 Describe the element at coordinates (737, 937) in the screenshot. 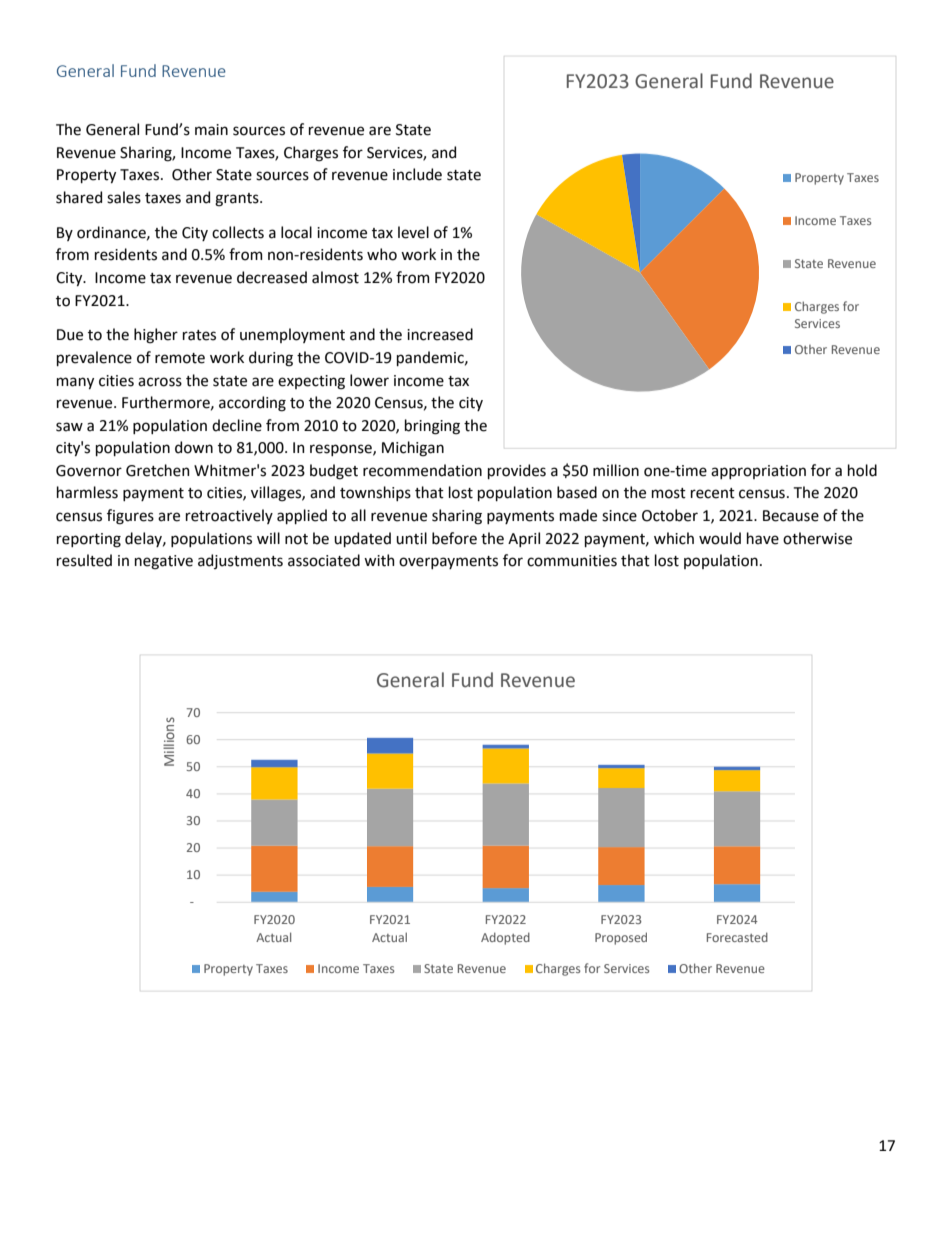

I see `Forecasted` at that location.
